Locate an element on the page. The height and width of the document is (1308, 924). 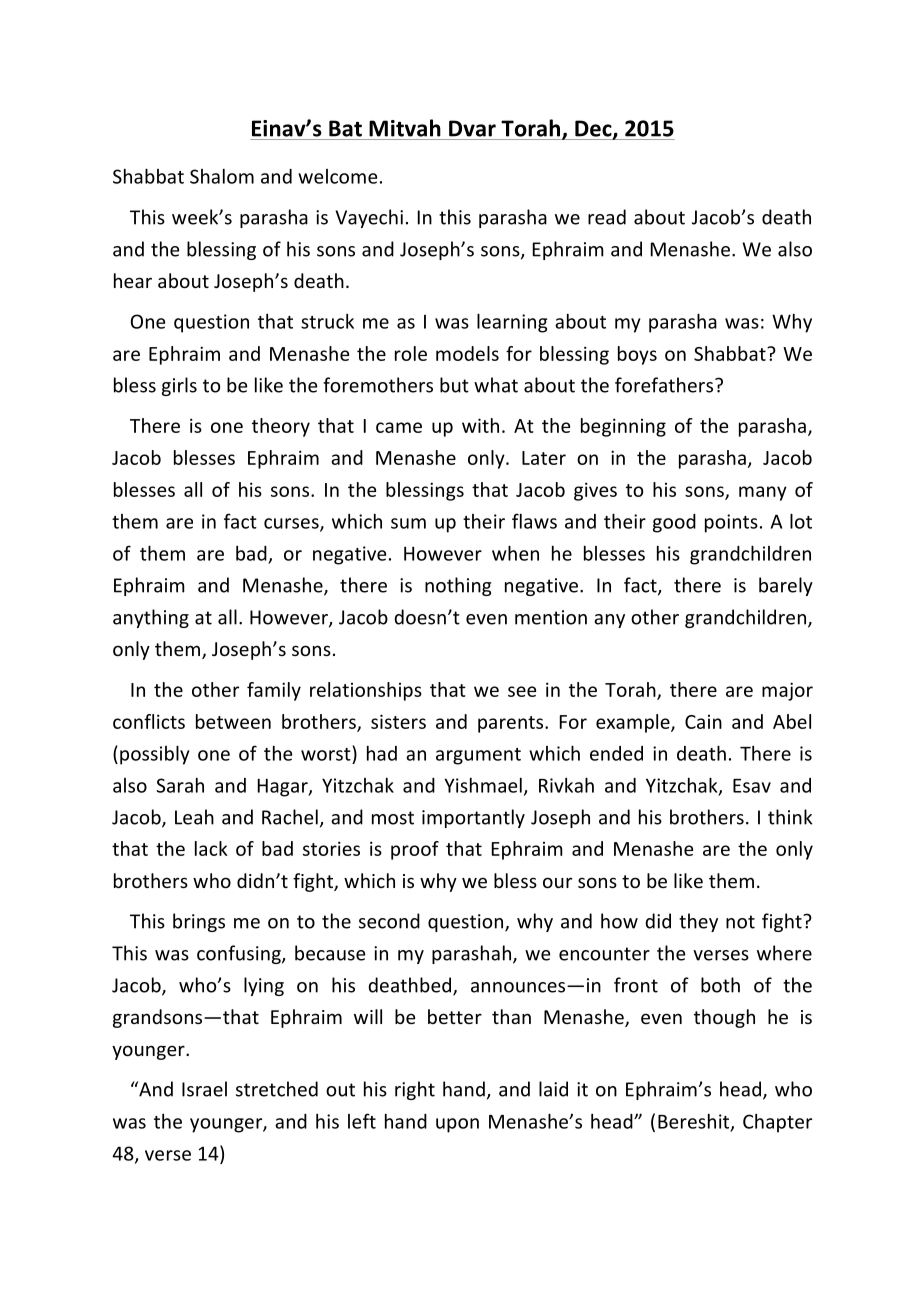
Israel is located at coordinates (204, 1089).
